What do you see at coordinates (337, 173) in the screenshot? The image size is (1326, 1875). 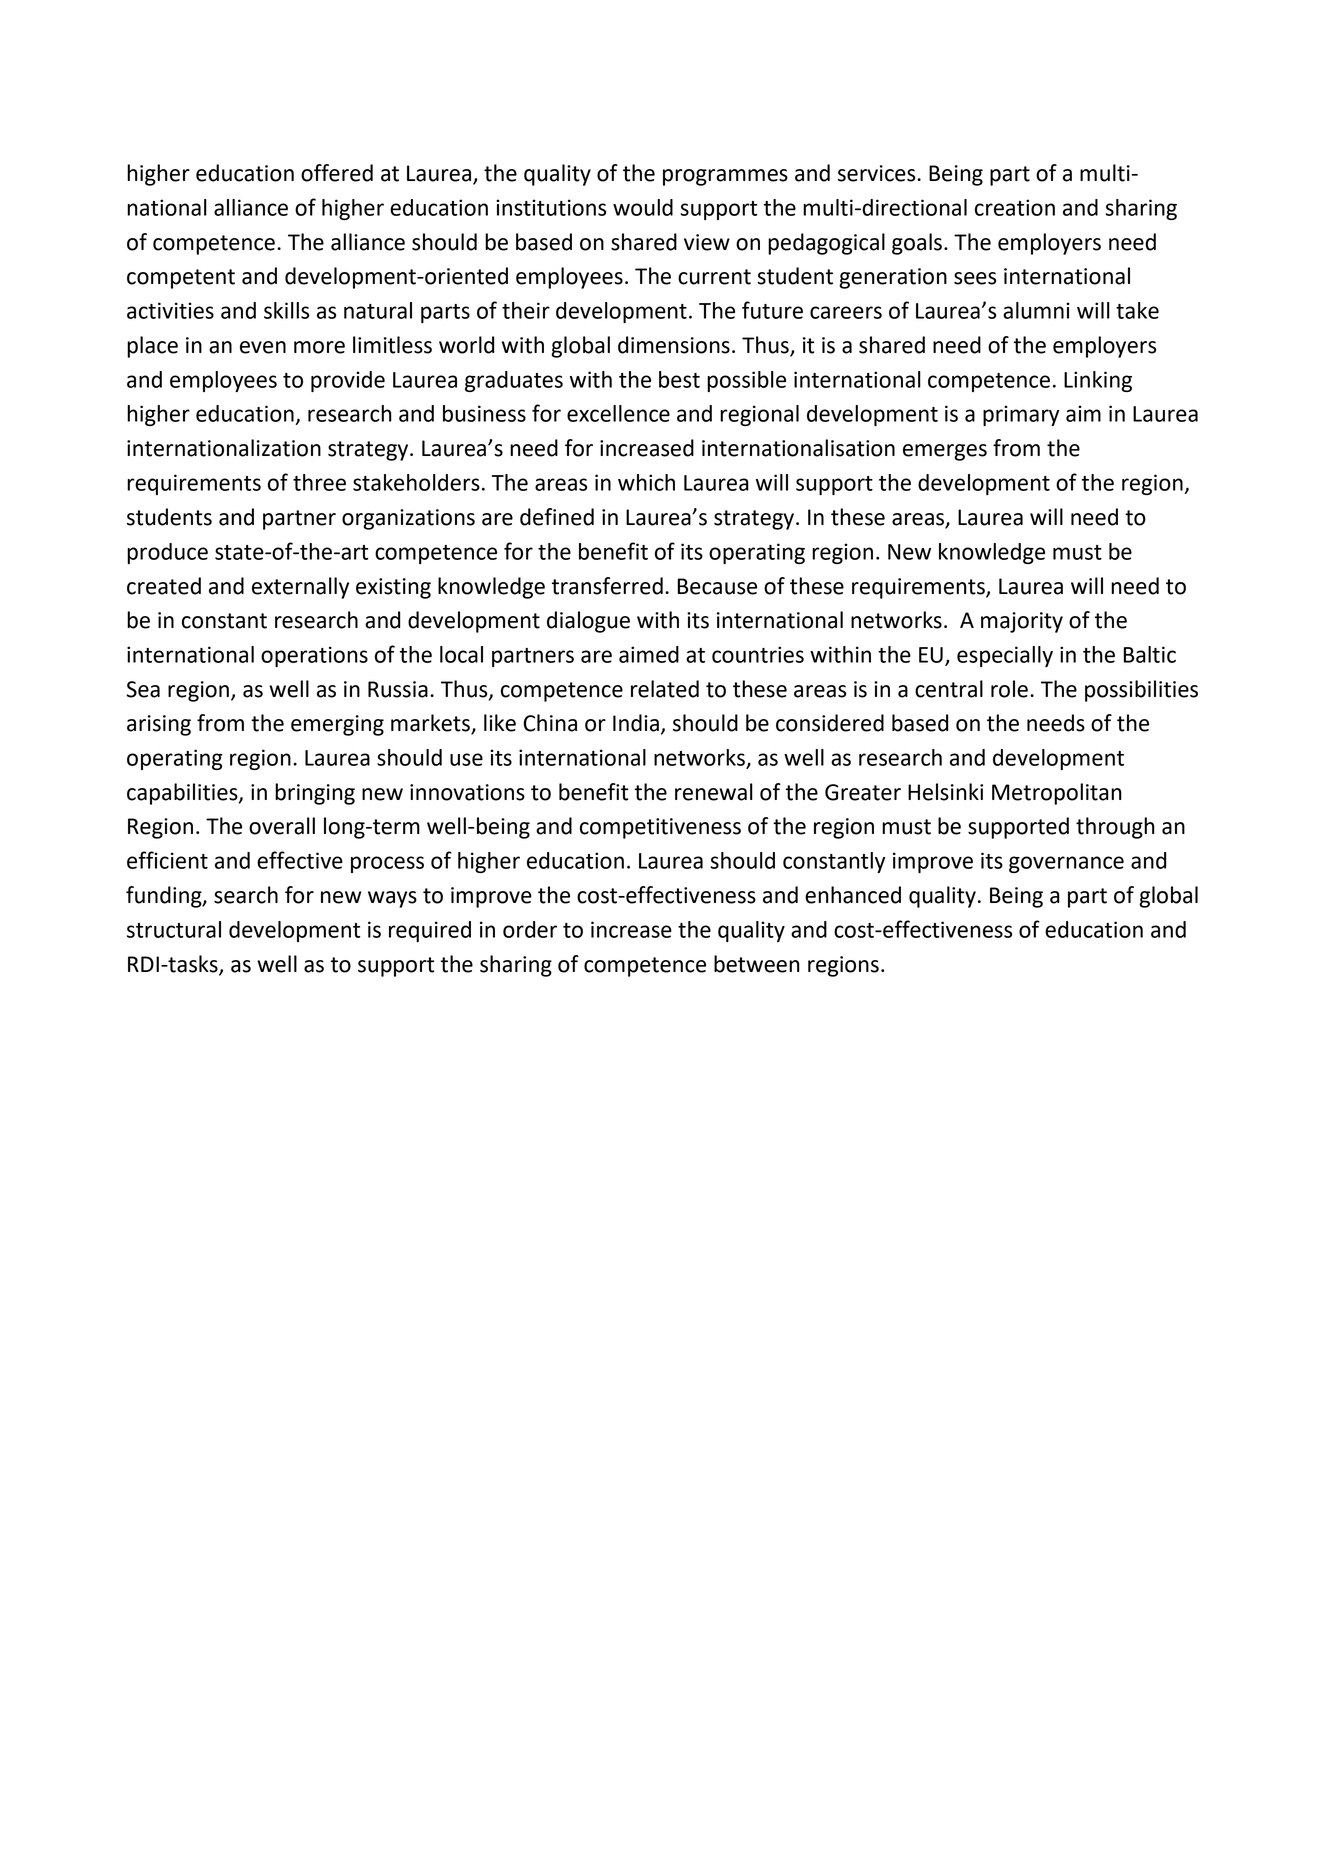 I see `offered` at bounding box center [337, 173].
